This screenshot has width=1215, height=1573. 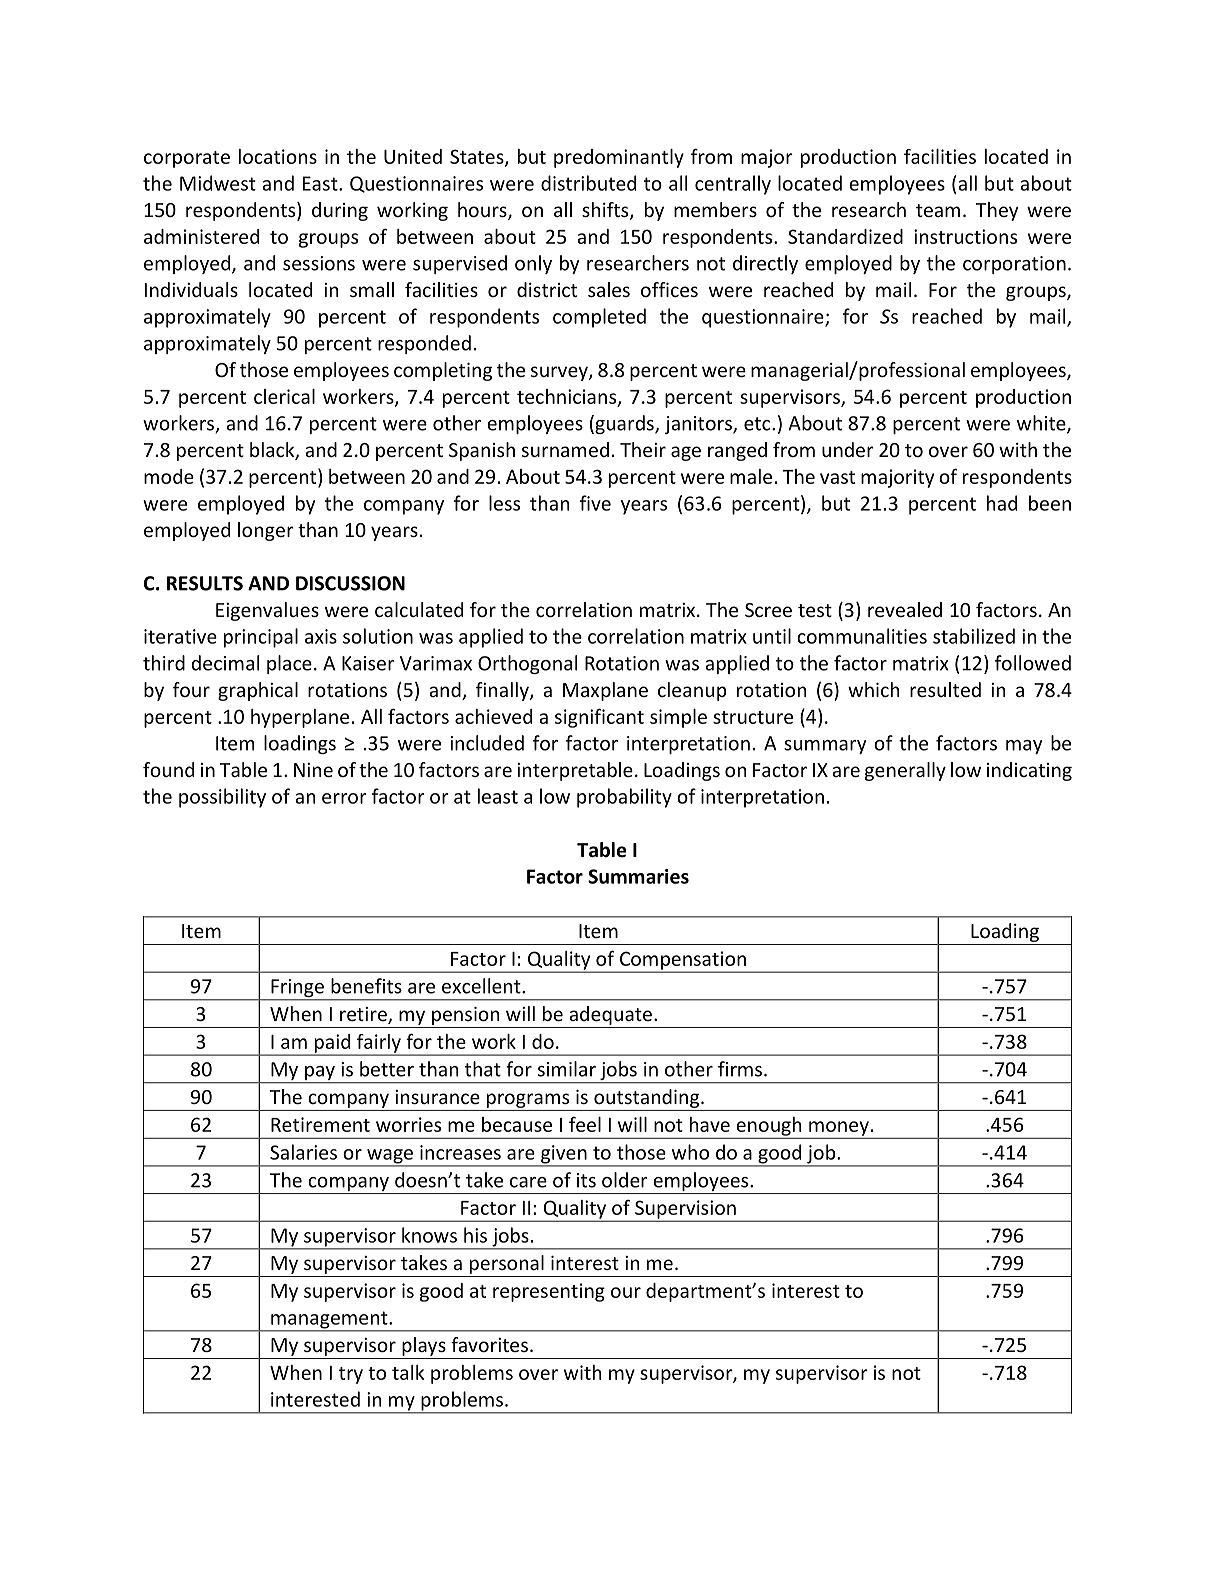 What do you see at coordinates (905, 771) in the screenshot?
I see `generally` at bounding box center [905, 771].
